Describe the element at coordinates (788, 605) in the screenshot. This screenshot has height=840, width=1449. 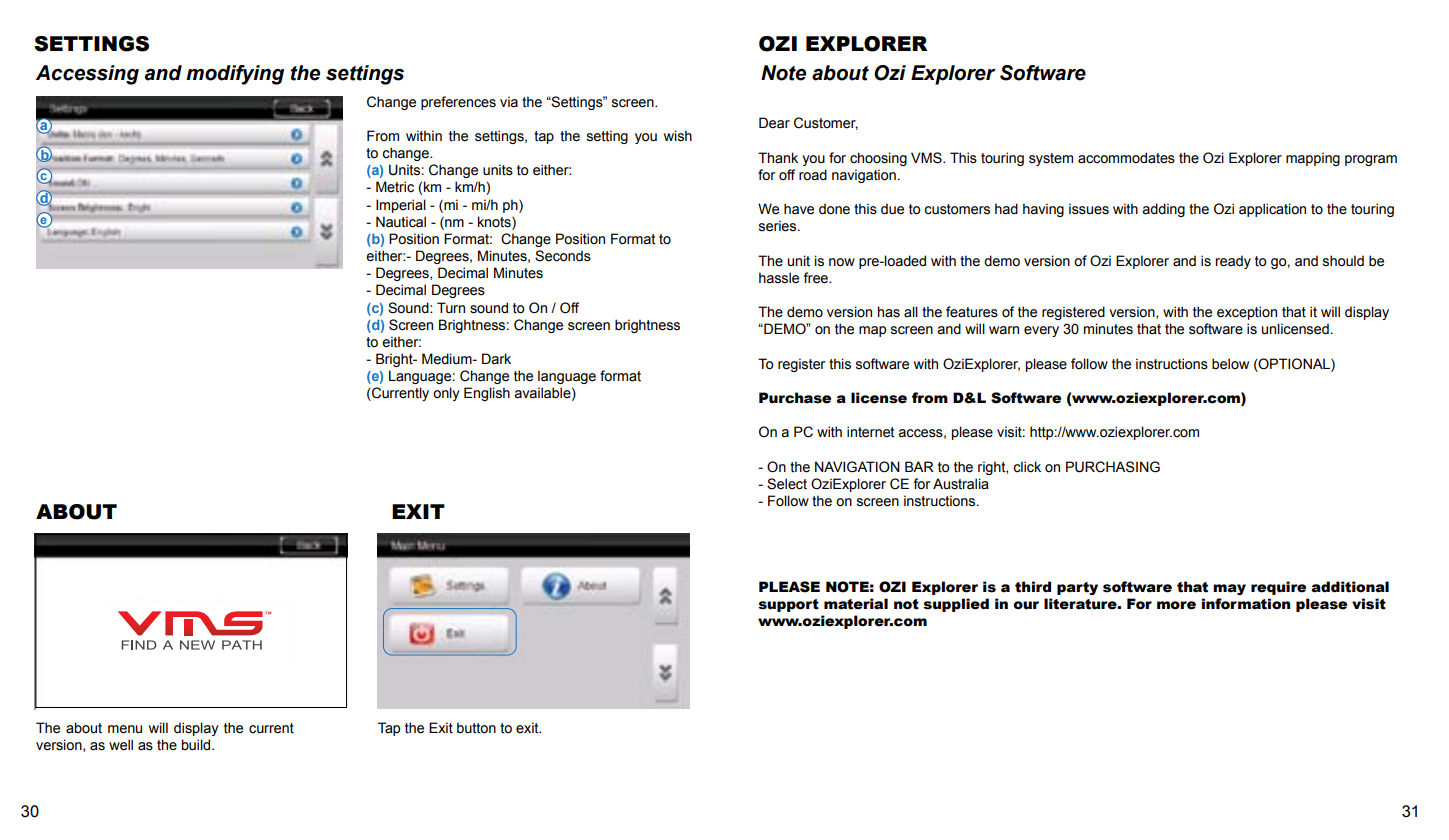
I see `support` at that location.
